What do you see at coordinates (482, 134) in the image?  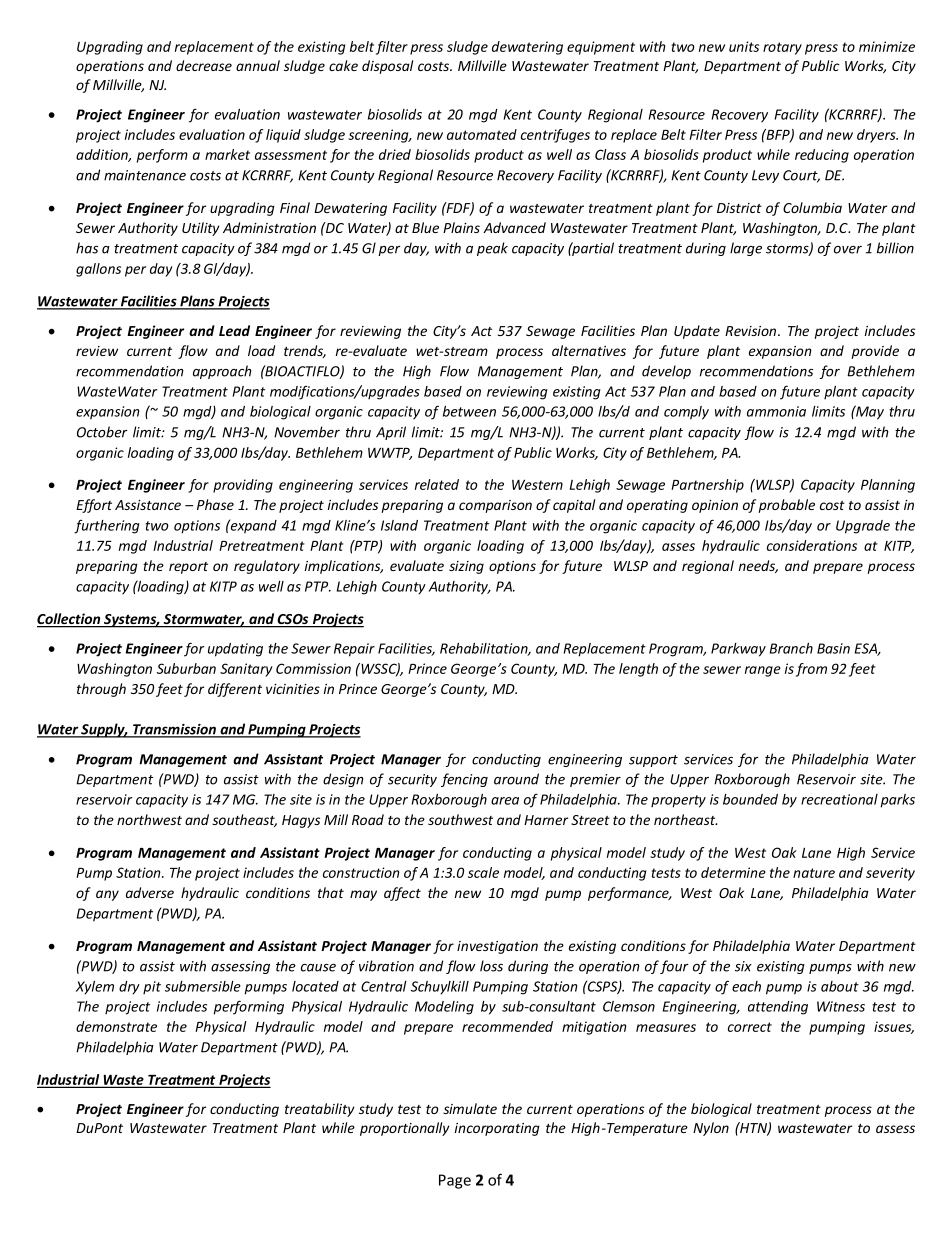 I see `automated` at bounding box center [482, 134].
